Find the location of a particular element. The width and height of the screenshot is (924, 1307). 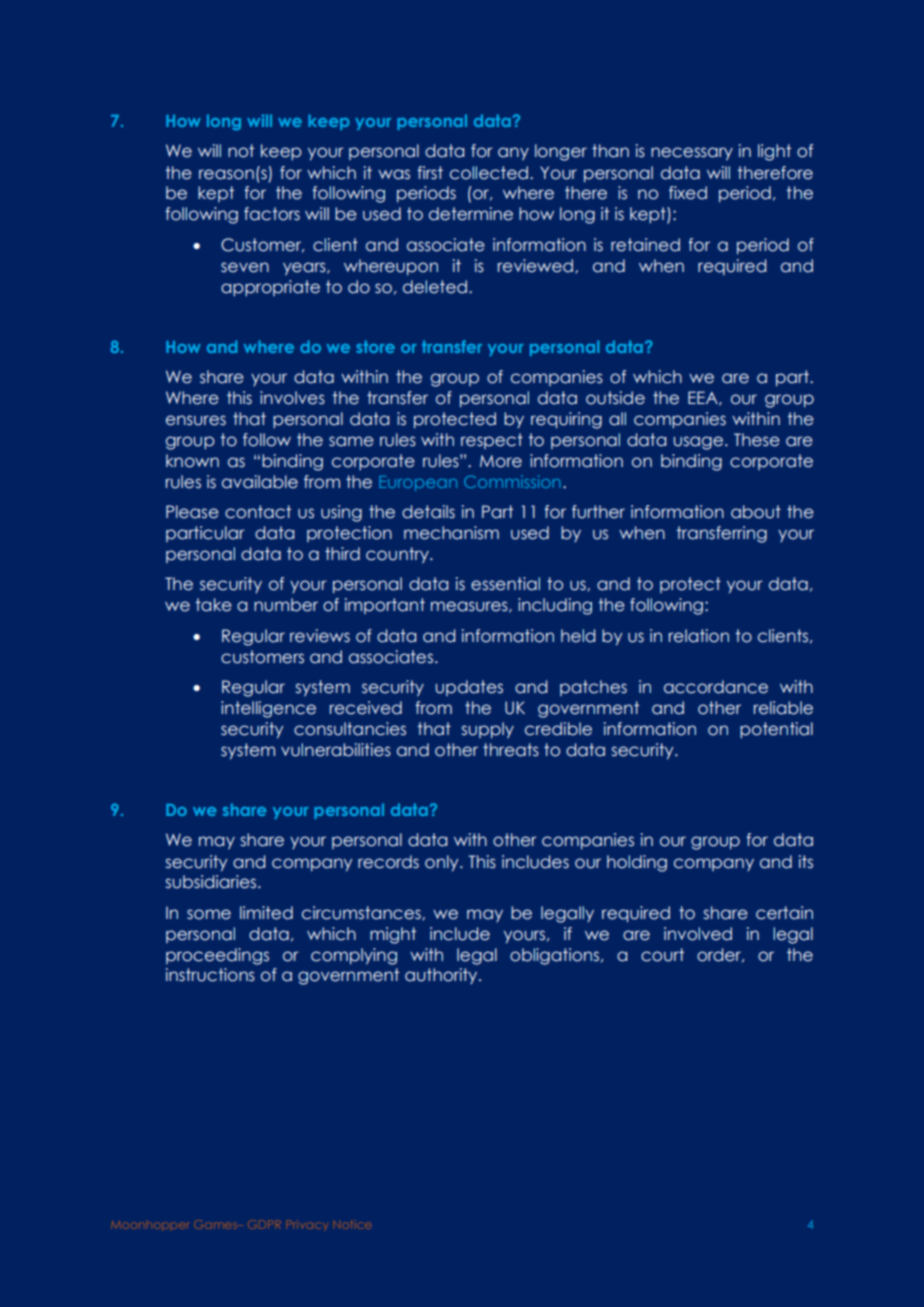

court is located at coordinates (662, 955).
